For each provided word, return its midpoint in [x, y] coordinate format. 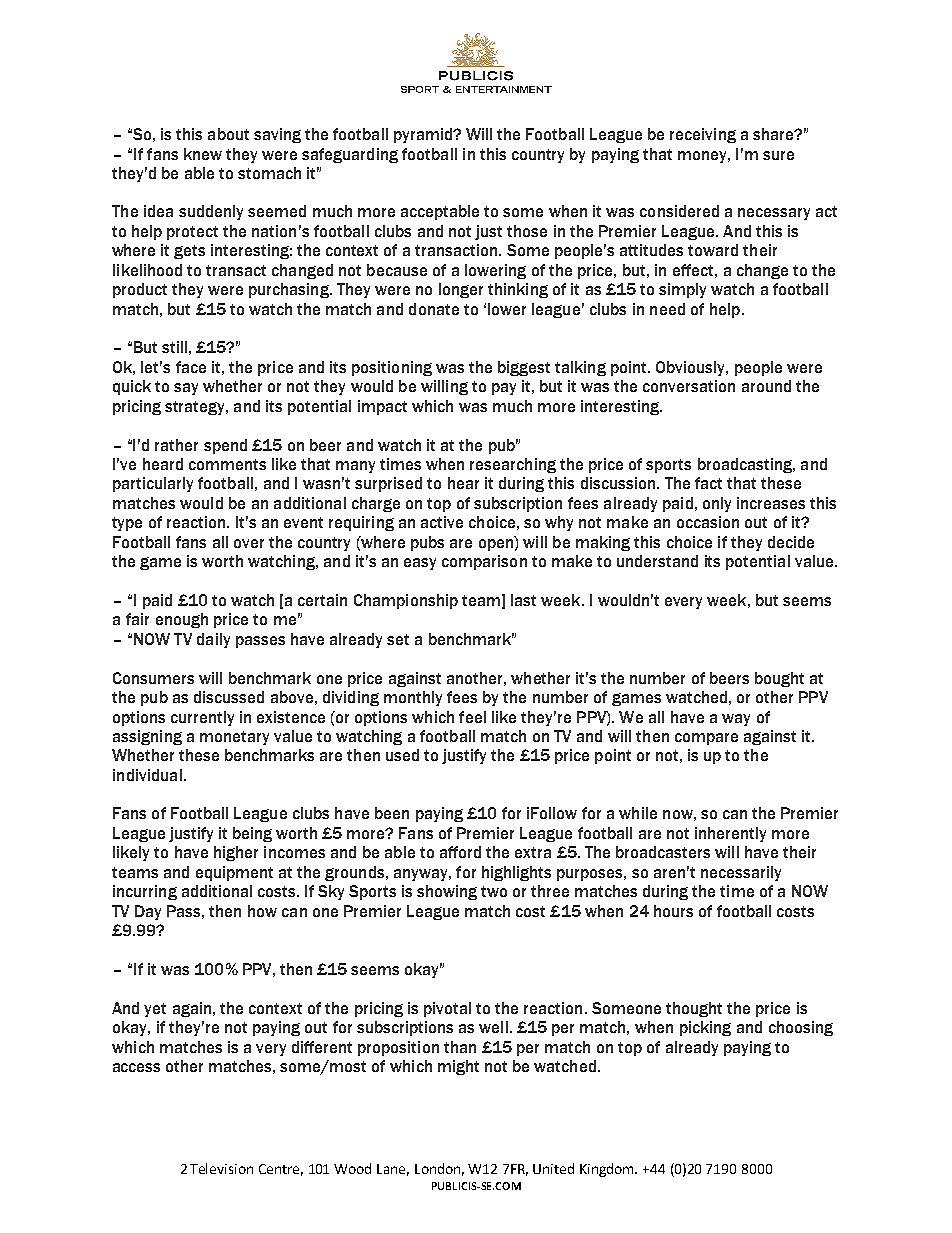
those [527, 231]
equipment [234, 873]
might [458, 1067]
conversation [689, 386]
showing [447, 892]
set [398, 639]
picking [705, 1028]
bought [779, 679]
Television [221, 1168]
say [186, 389]
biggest [524, 368]
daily [213, 640]
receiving [703, 135]
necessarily [741, 873]
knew [203, 154]
